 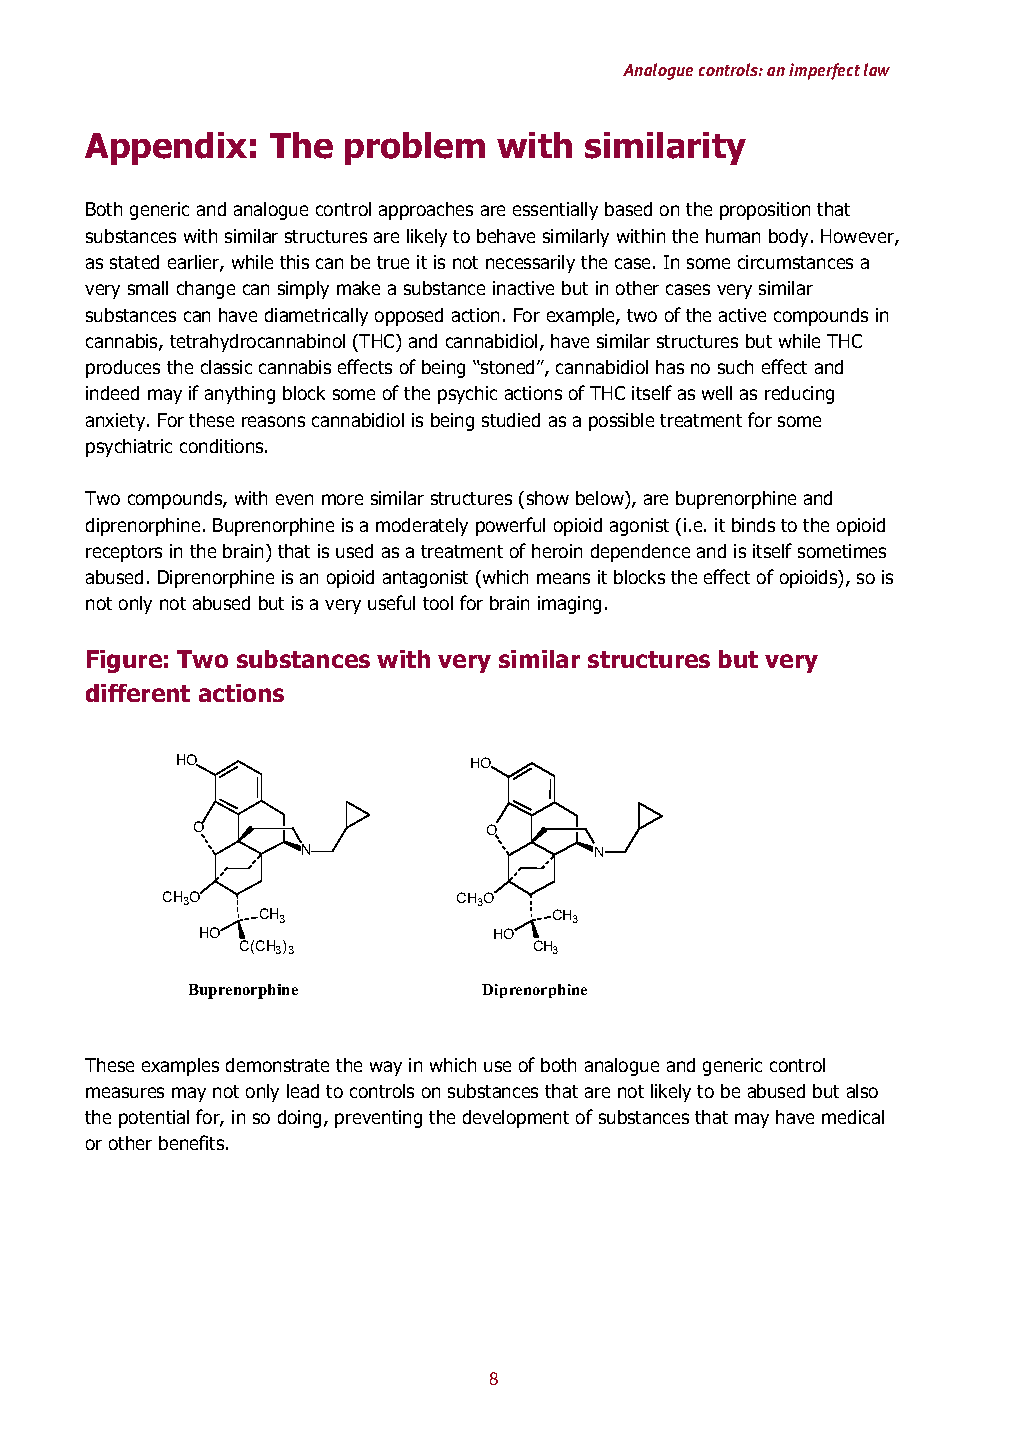 I want to click on stoned, so click(x=508, y=367).
